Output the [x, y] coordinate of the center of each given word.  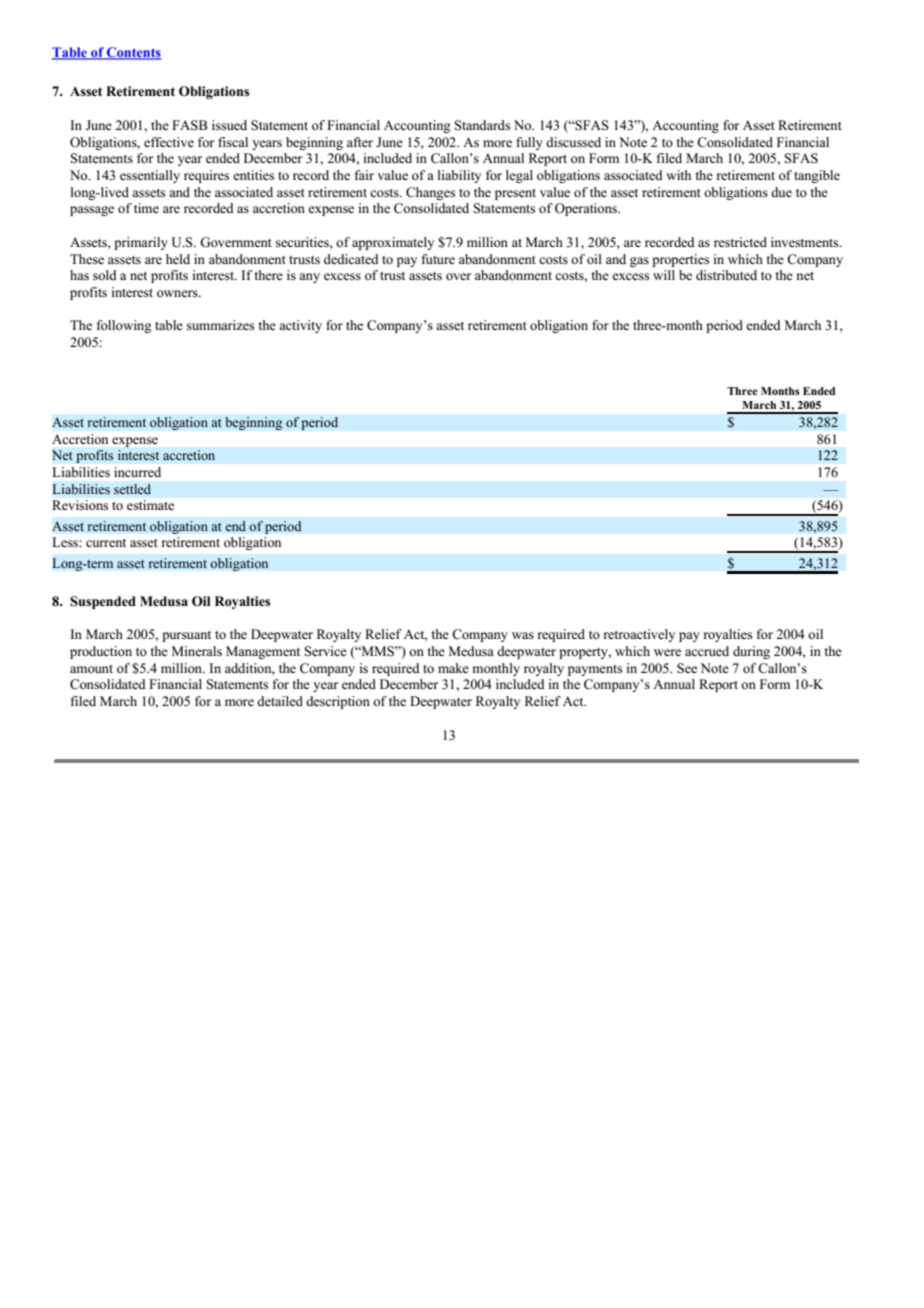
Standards [482, 125]
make [453, 668]
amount [91, 669]
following [124, 326]
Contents [133, 53]
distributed [726, 275]
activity [300, 326]
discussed [573, 142]
